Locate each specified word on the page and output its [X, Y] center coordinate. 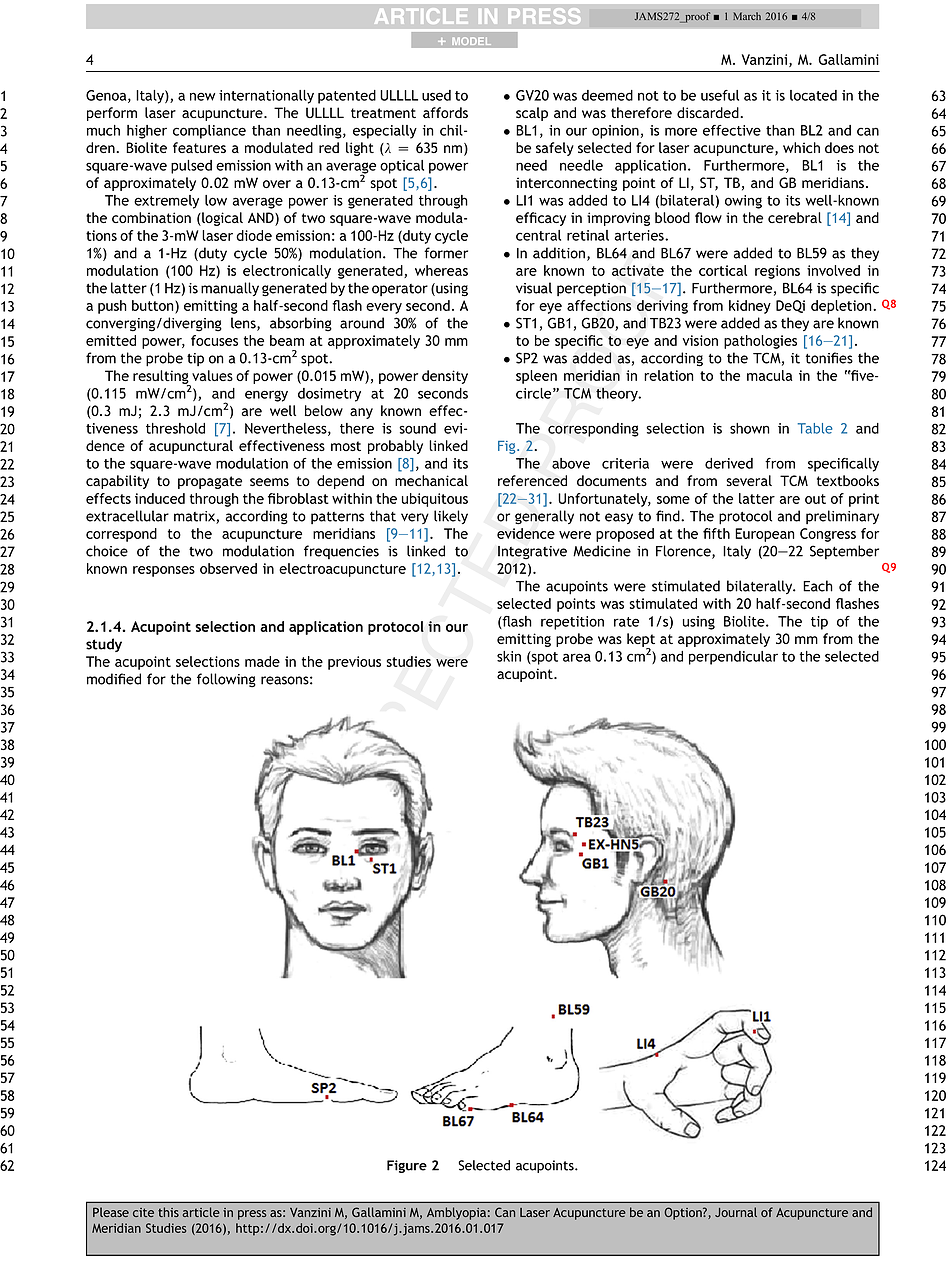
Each [818, 586]
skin [509, 656]
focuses [214, 340]
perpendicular [733, 658]
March [747, 16]
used [436, 95]
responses [164, 571]
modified [114, 679]
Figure [407, 1166]
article [201, 1212]
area [577, 657]
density [445, 377]
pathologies [760, 342]
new [202, 96]
